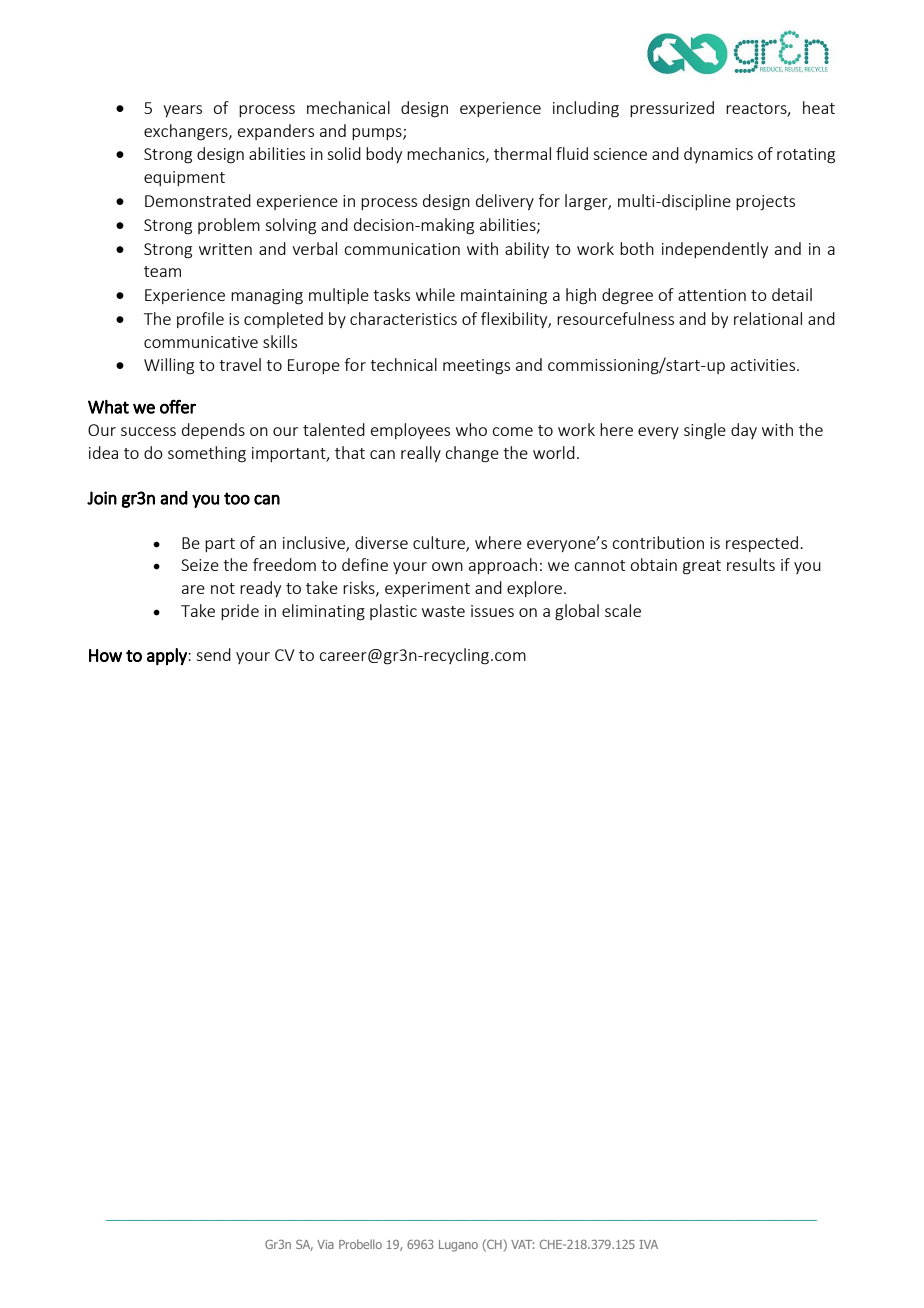 The height and width of the screenshot is (1308, 924). Describe the element at coordinates (182, 111) in the screenshot. I see `years` at that location.
